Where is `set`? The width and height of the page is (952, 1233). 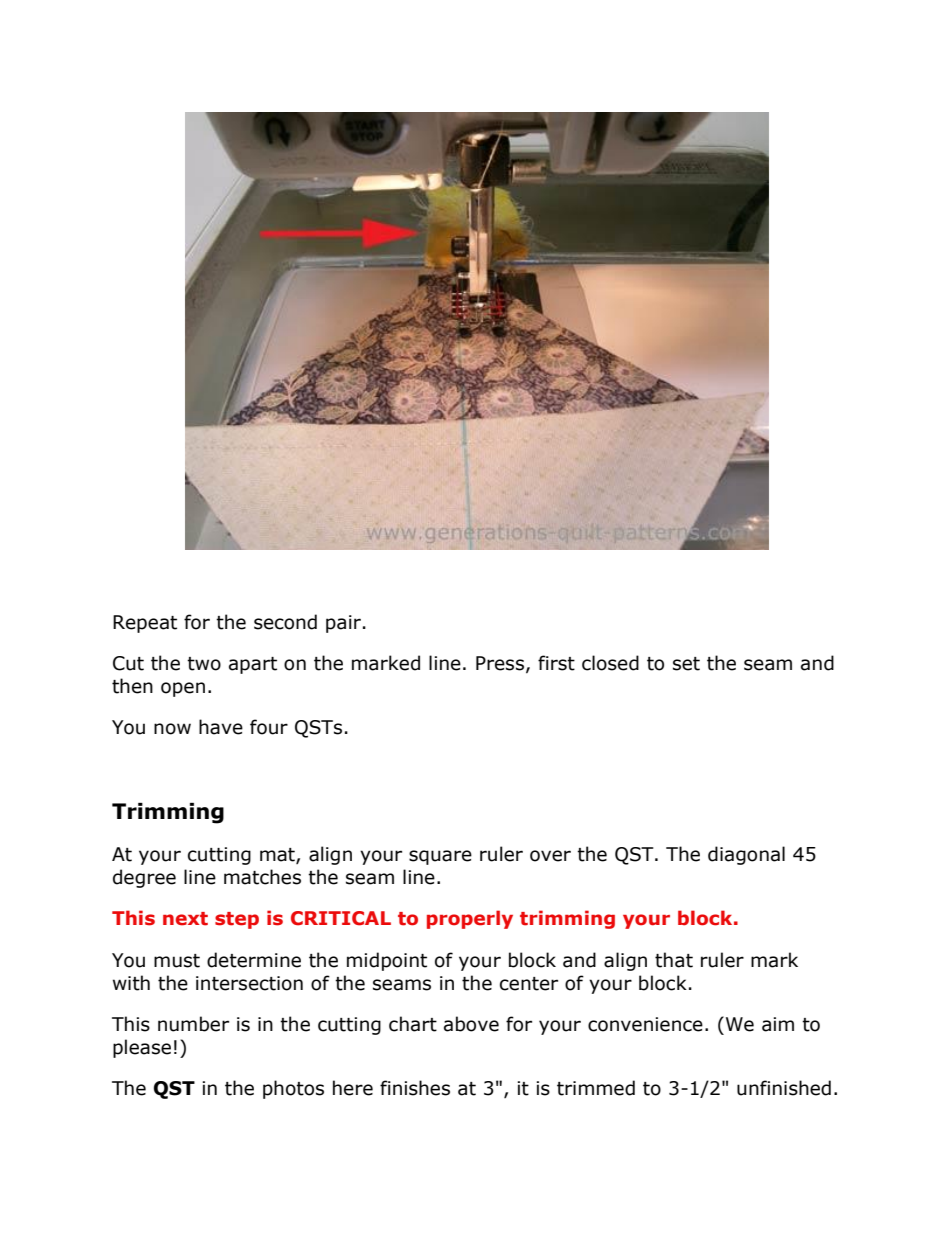
set is located at coordinates (686, 664).
